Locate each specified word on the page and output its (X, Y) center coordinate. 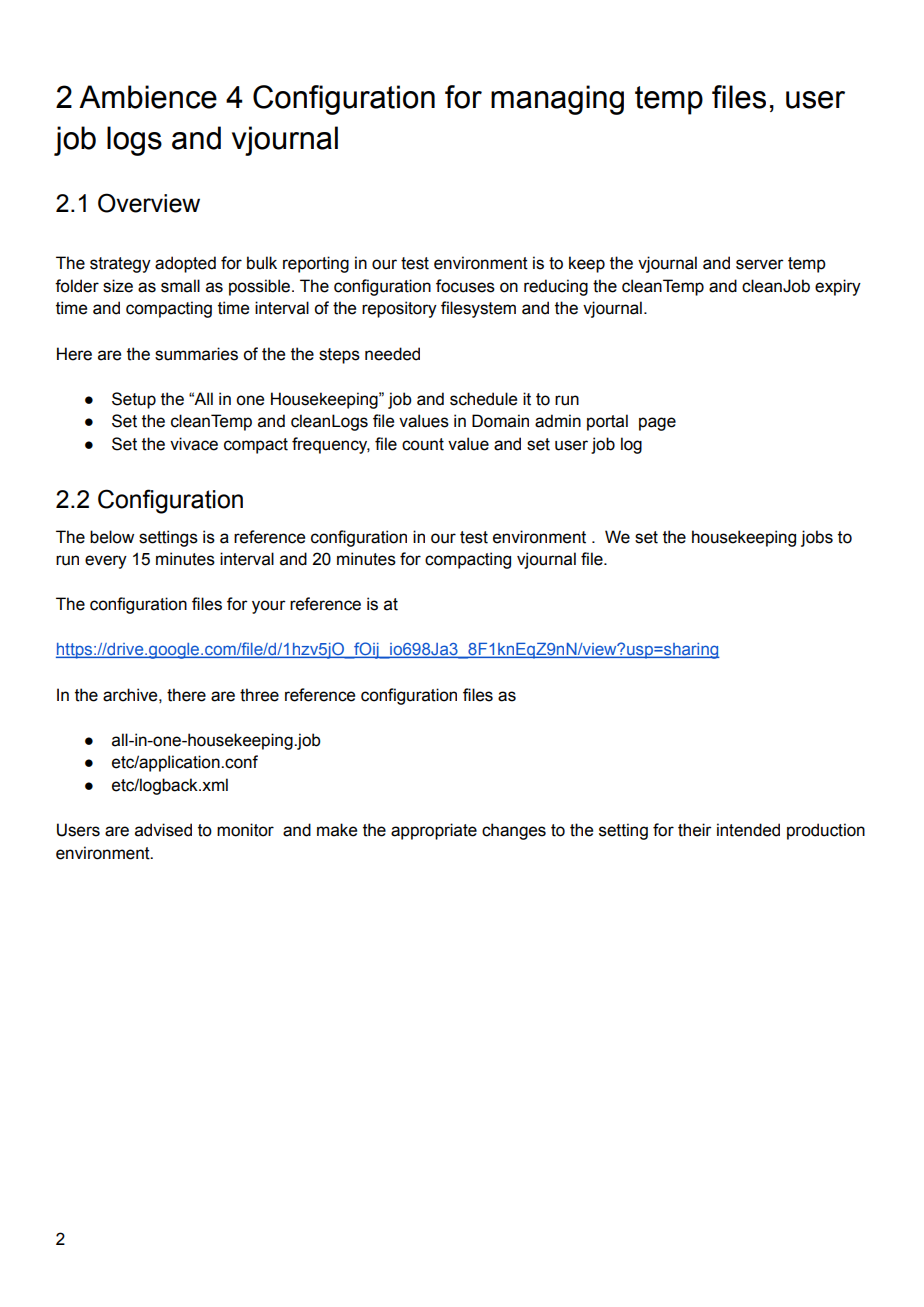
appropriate (434, 831)
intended (748, 830)
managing (557, 100)
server (760, 264)
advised (163, 830)
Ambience (148, 97)
